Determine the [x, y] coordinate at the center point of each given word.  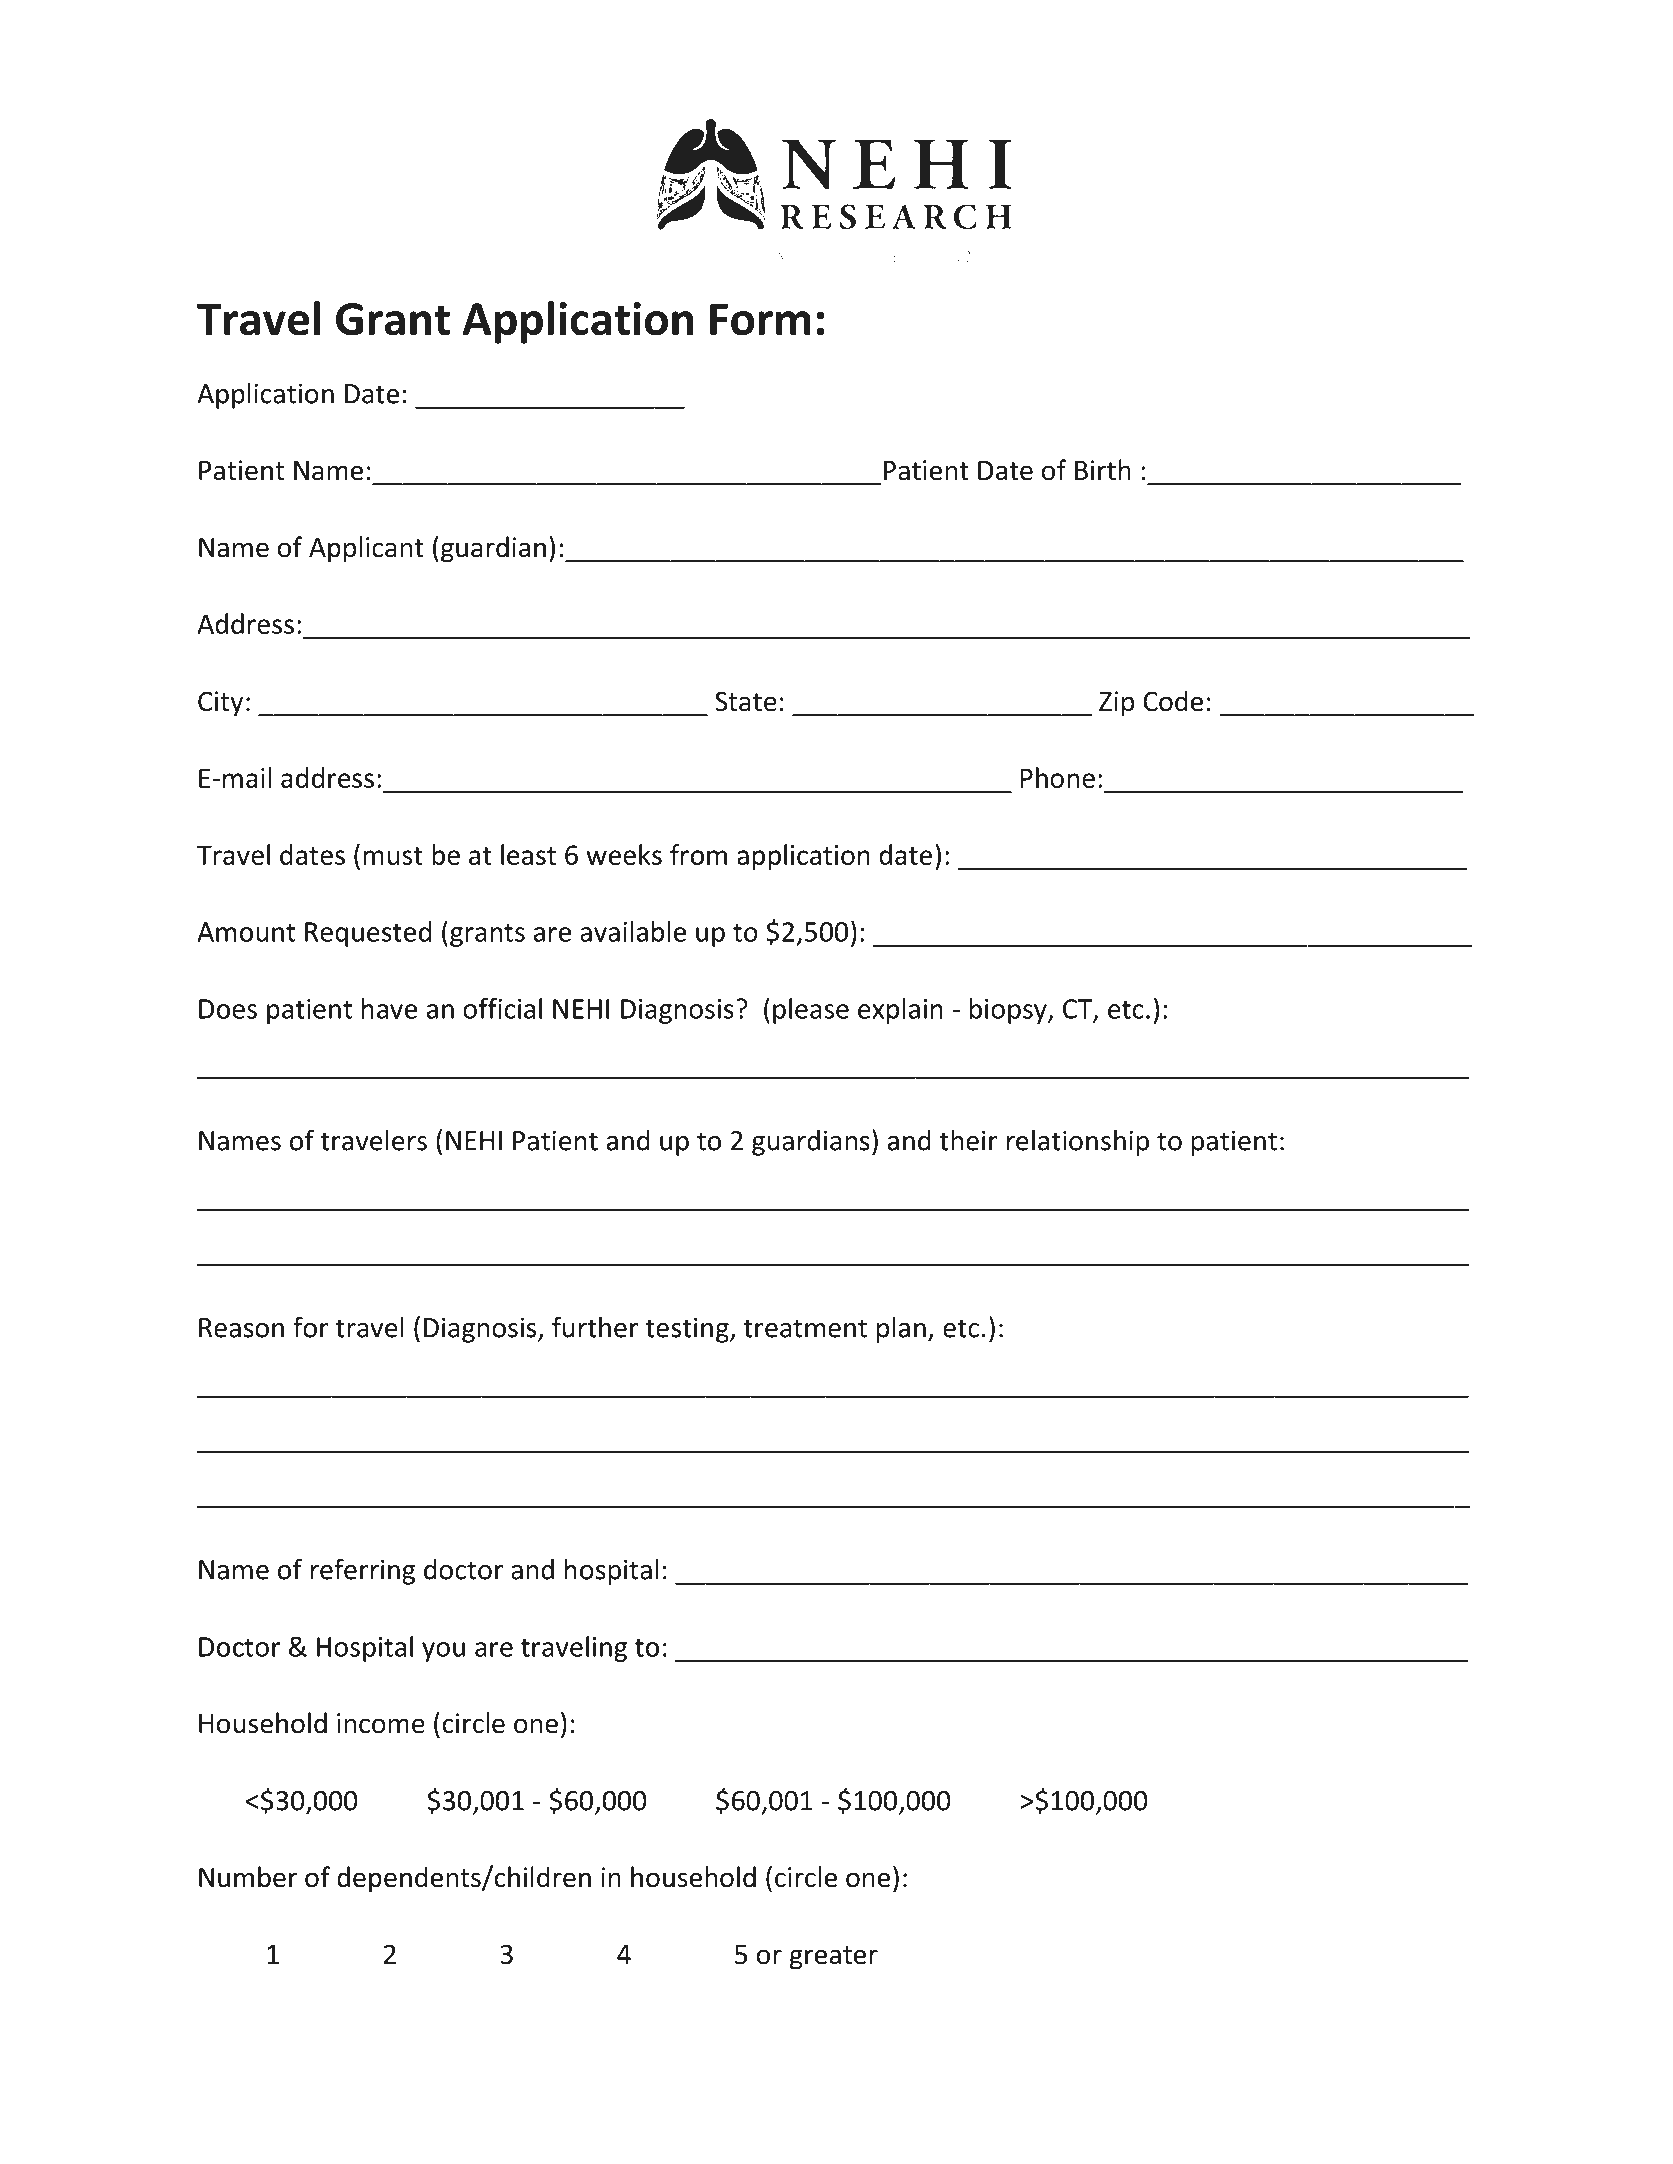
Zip [1116, 704]
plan [901, 1329]
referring [363, 1571]
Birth [1103, 470]
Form [760, 319]
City [220, 704]
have [389, 1008]
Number [248, 1877]
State [746, 701]
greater [834, 1958]
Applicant [366, 549]
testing [688, 1330]
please [811, 1011]
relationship [1078, 1142]
